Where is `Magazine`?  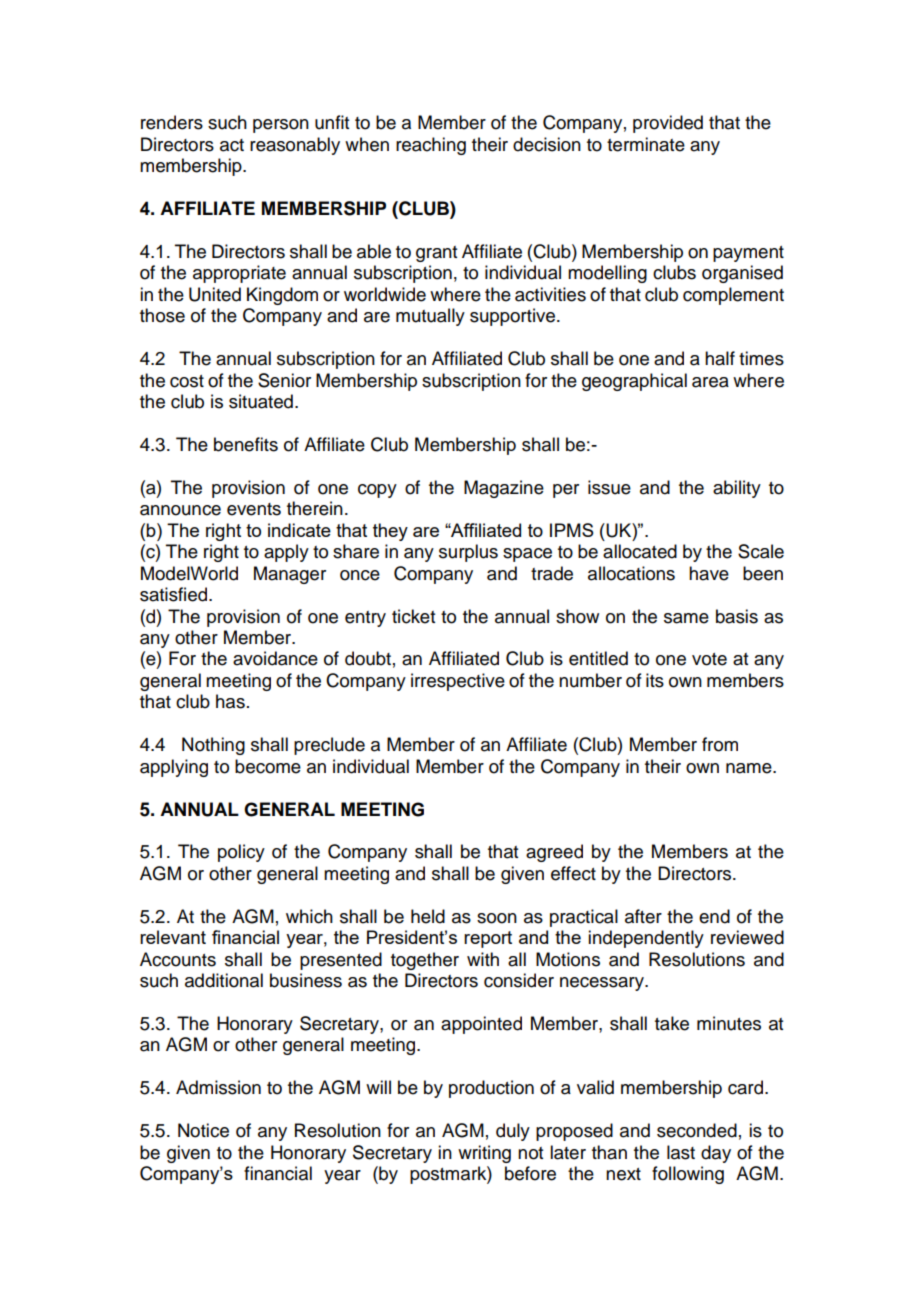 Magazine is located at coordinates (504, 489).
